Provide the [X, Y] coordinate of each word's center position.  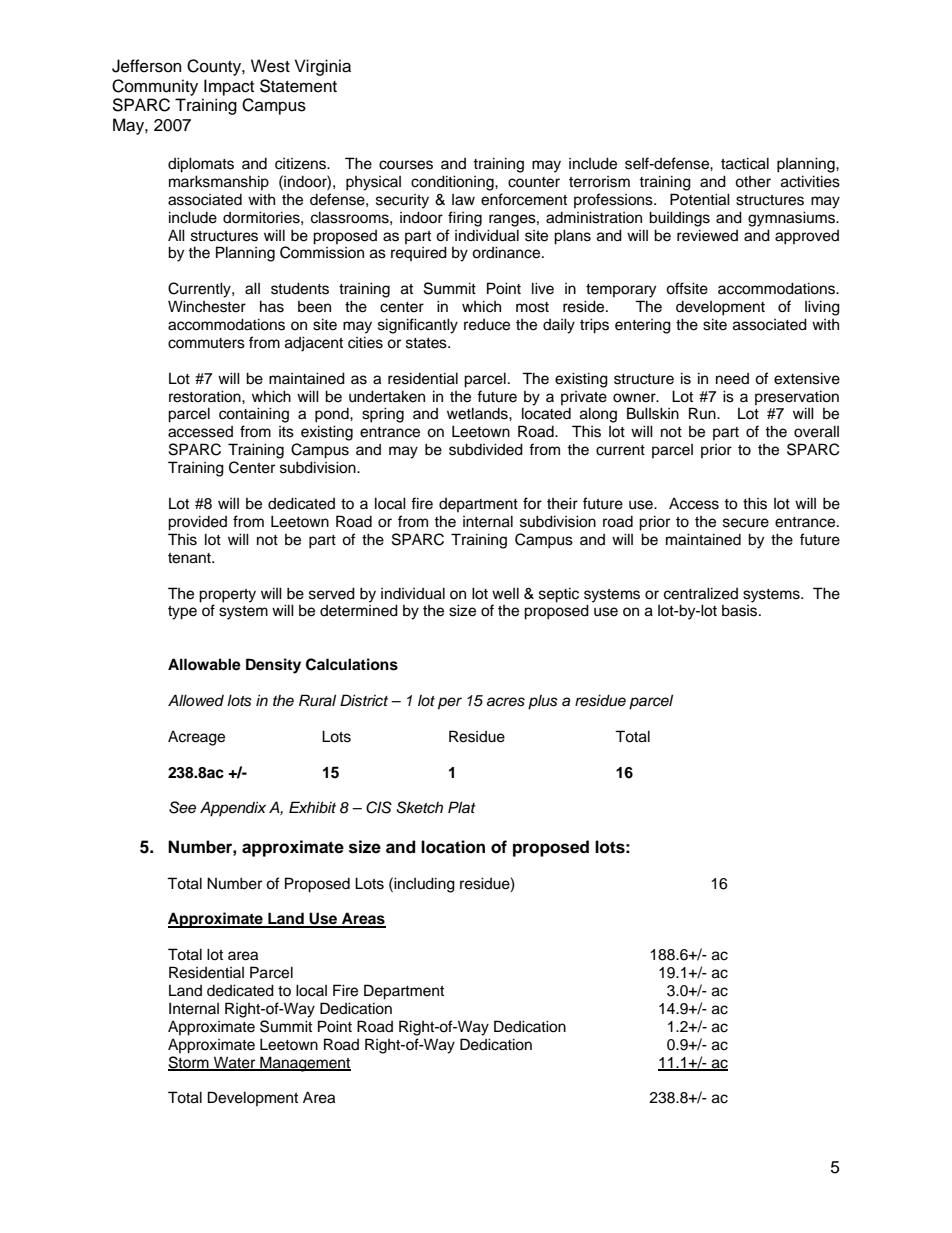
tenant [190, 558]
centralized [701, 593]
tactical [745, 163]
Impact [229, 87]
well [505, 593]
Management [304, 1064]
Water [235, 1063]
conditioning [453, 183]
